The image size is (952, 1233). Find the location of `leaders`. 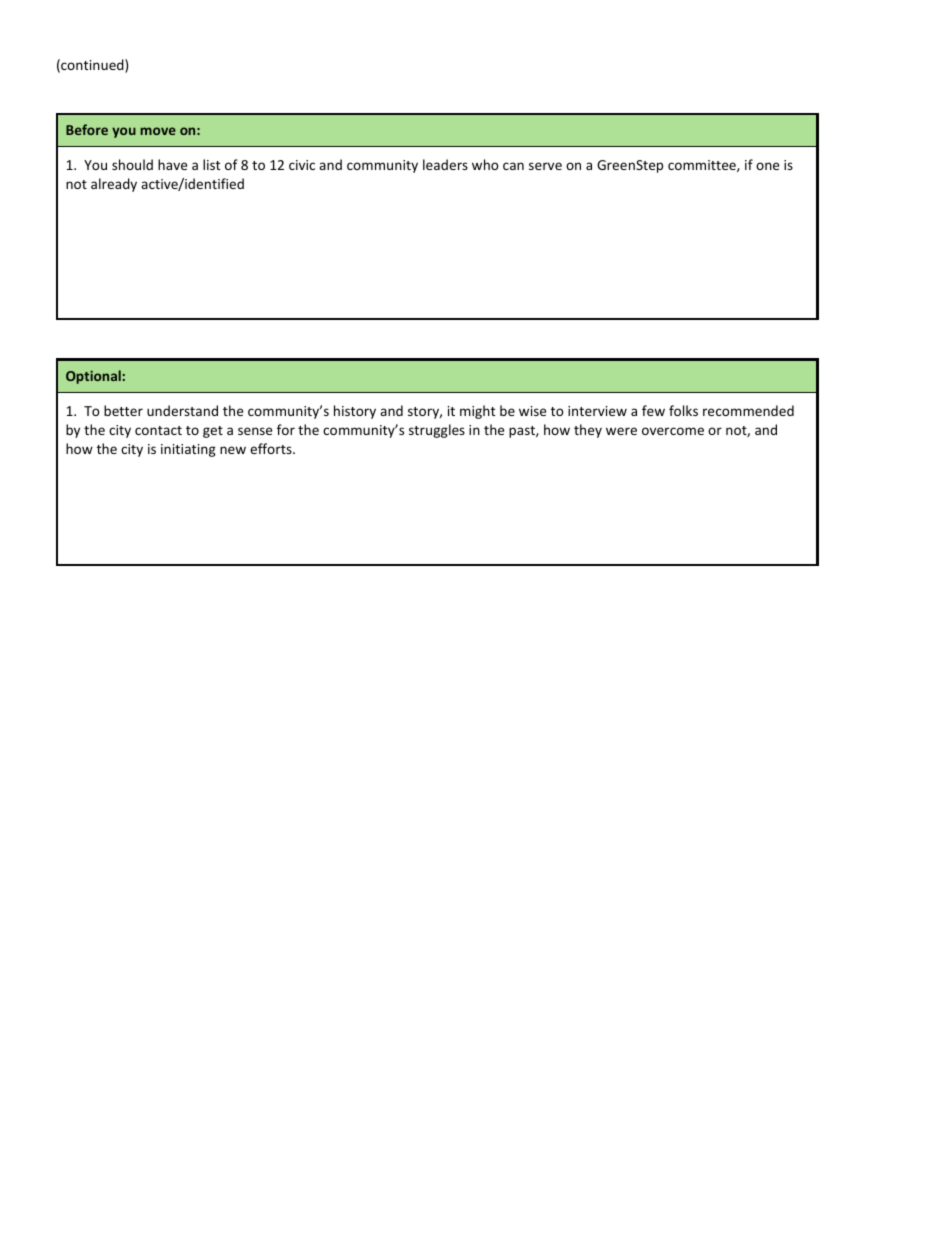

leaders is located at coordinates (445, 164).
